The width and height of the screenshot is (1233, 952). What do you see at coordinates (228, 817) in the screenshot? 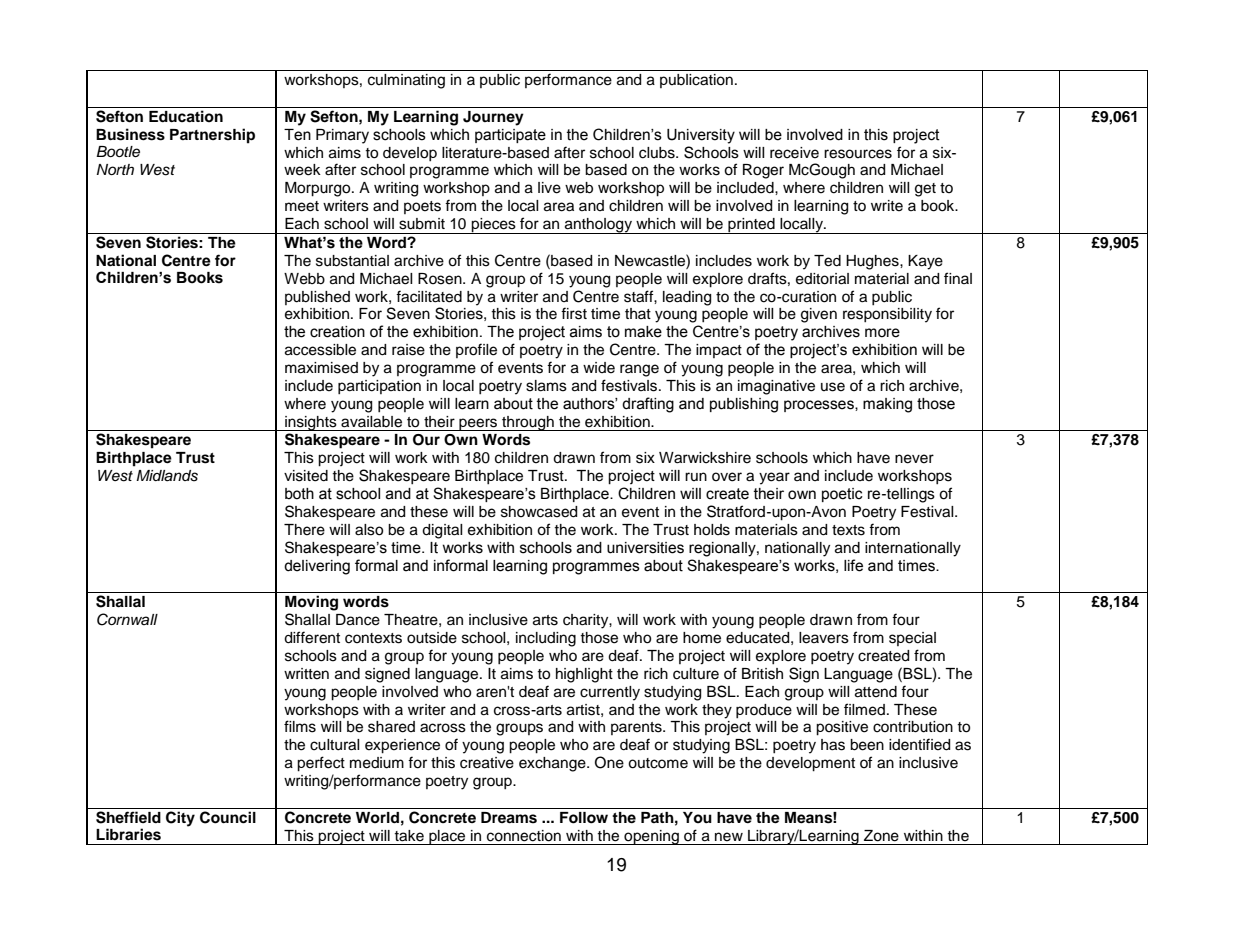
I see `Council` at bounding box center [228, 817].
